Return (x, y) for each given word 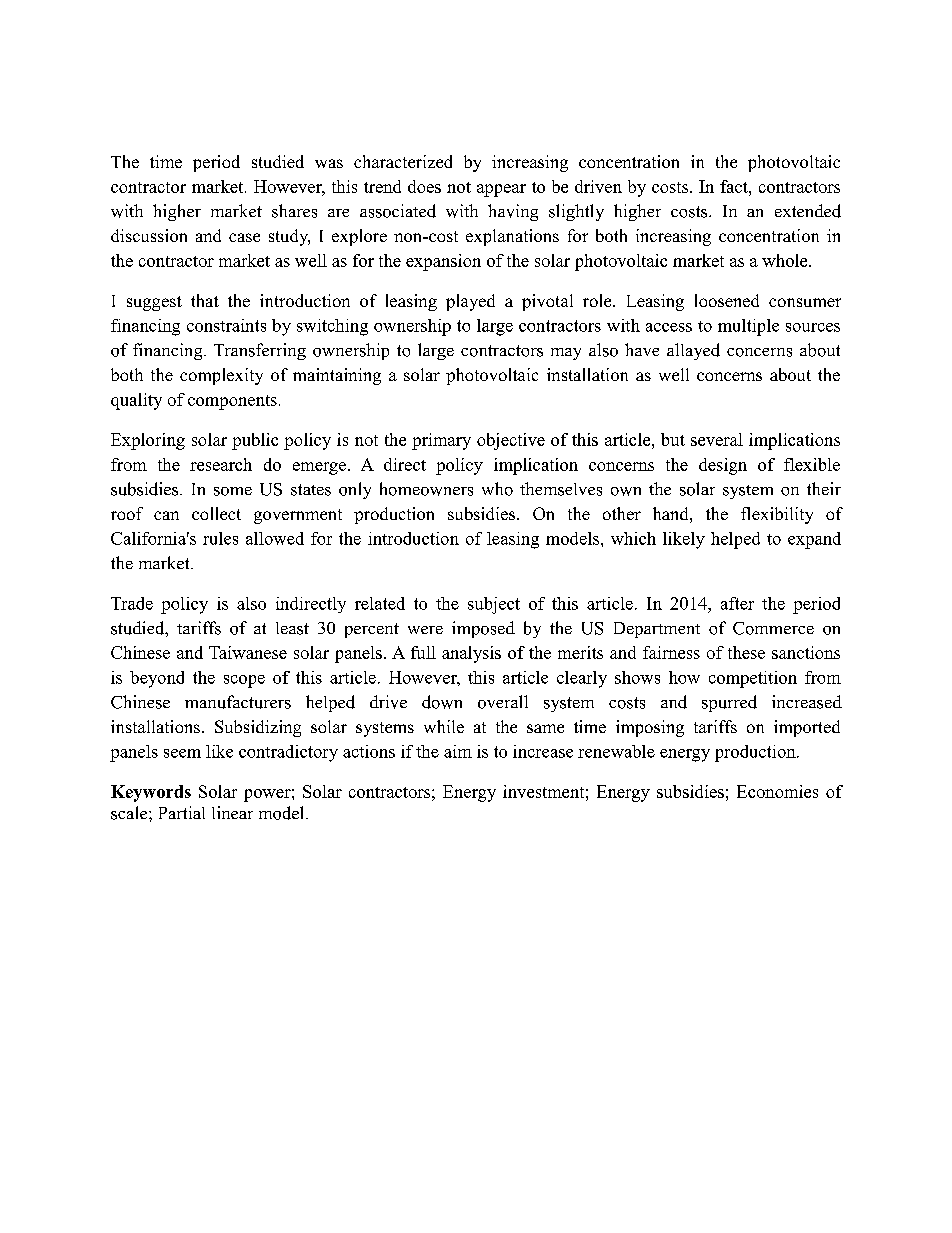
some (233, 491)
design (723, 466)
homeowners (426, 489)
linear (232, 812)
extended (808, 211)
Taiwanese (248, 652)
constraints (226, 325)
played (470, 302)
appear (501, 190)
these (746, 652)
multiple (748, 327)
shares (294, 211)
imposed (483, 629)
